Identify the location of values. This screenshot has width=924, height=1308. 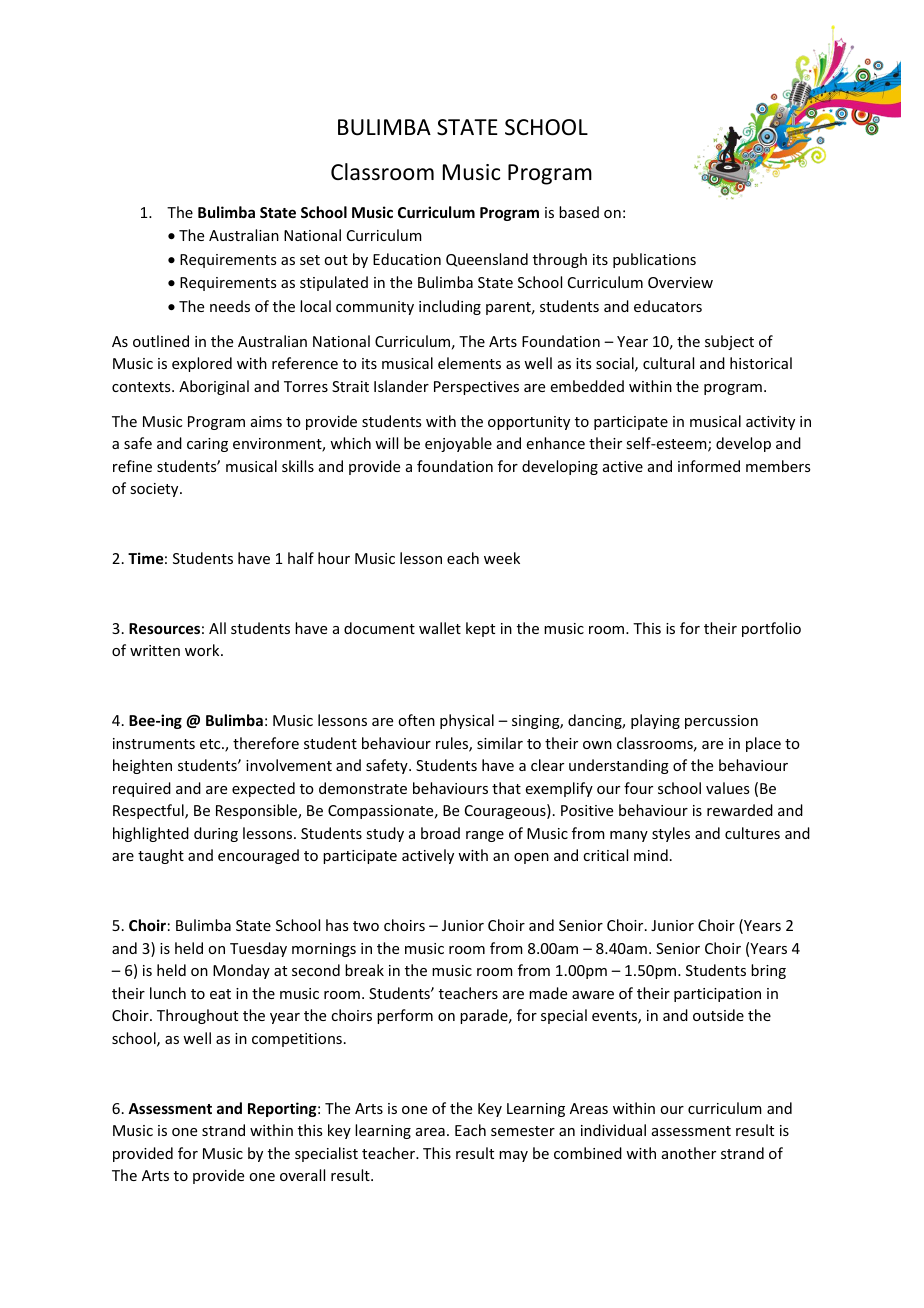
(727, 788).
